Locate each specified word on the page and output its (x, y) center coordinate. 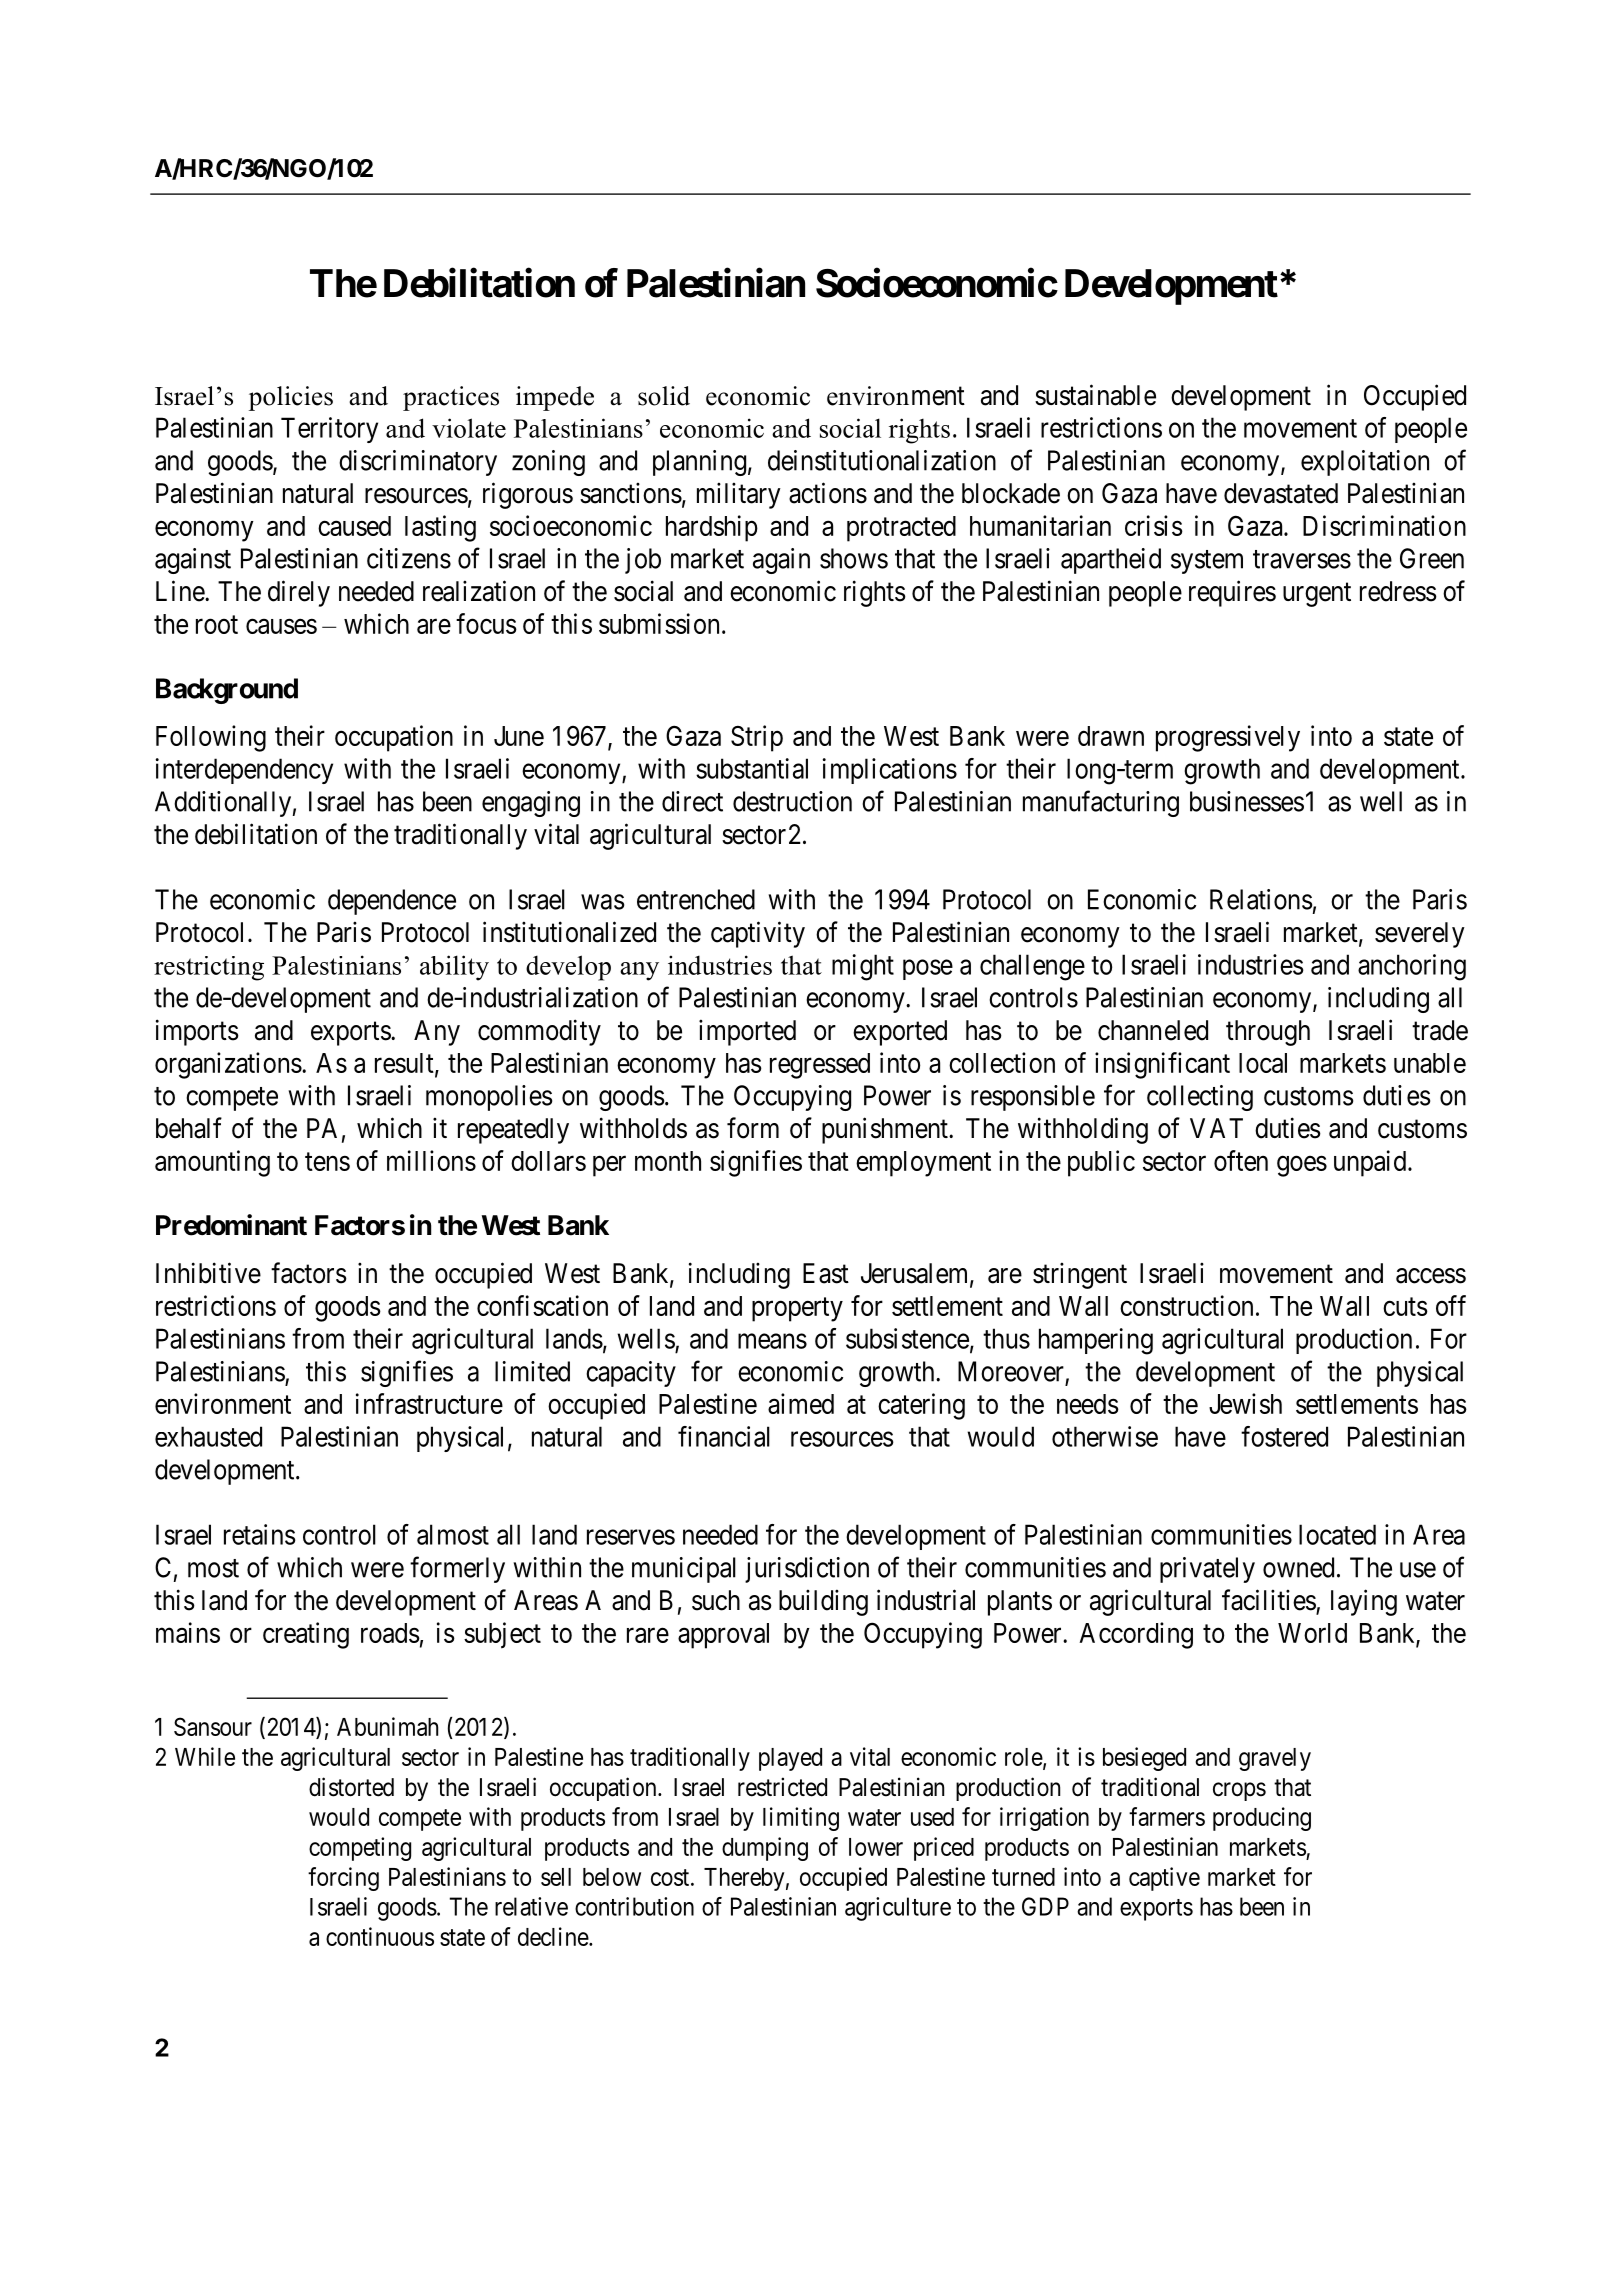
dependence (392, 902)
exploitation (1365, 463)
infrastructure (429, 1403)
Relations (1261, 899)
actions (828, 493)
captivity (758, 934)
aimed (801, 1403)
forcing (343, 1879)
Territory (329, 430)
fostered (1284, 1436)
